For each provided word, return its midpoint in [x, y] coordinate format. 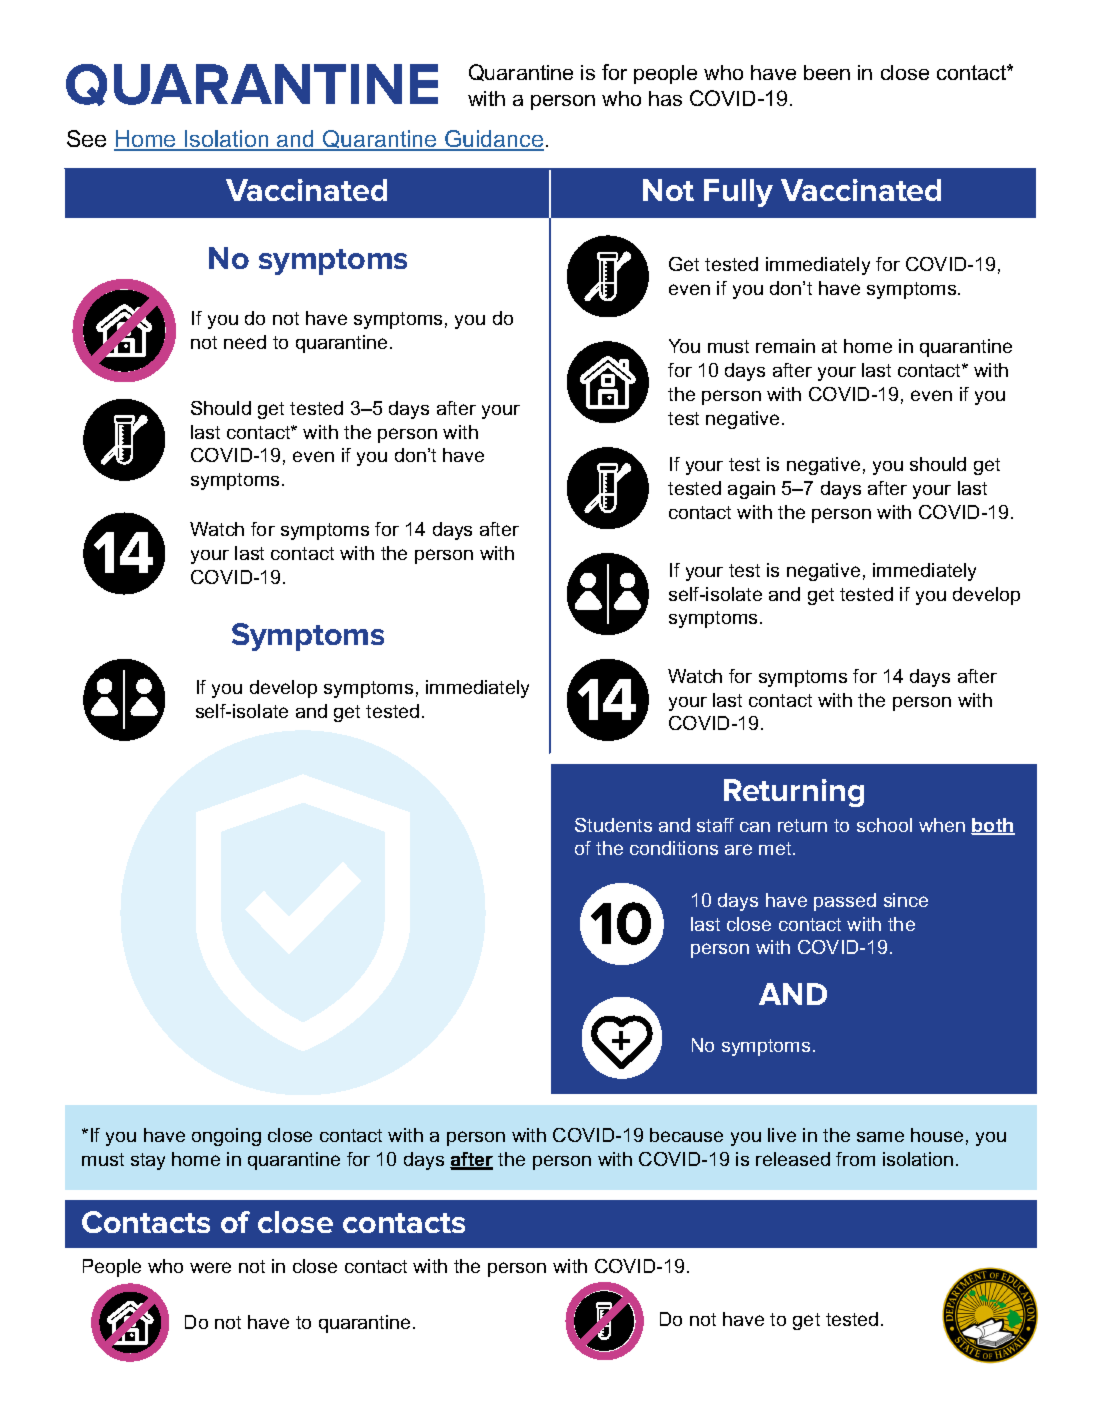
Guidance [493, 140]
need [245, 342]
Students [613, 825]
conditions [674, 848]
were [210, 1267]
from [855, 1159]
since [906, 900]
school [884, 825]
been [827, 72]
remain [785, 346]
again [751, 490]
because [686, 1135]
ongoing [226, 1137]
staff [715, 825]
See [86, 138]
